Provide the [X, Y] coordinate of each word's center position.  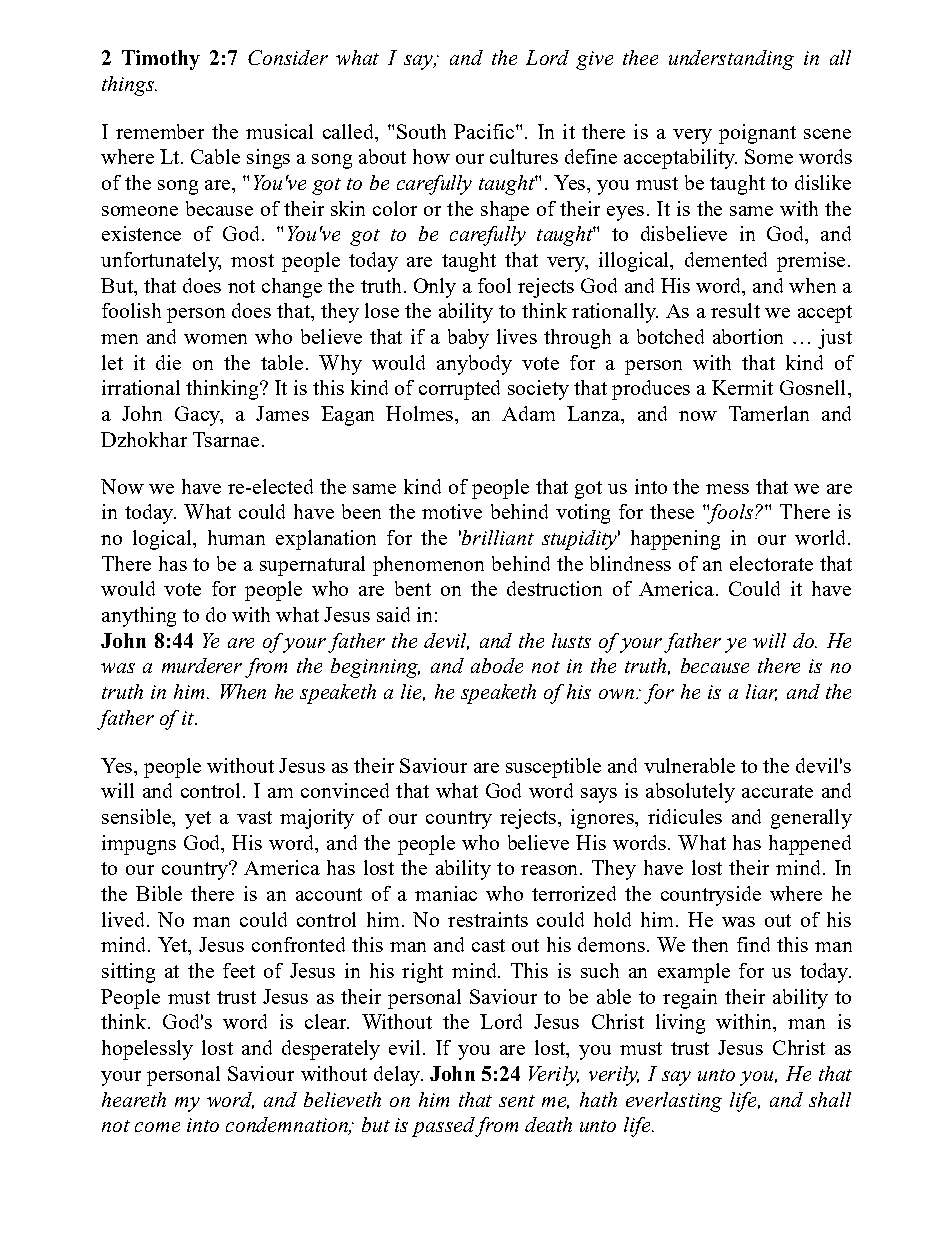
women [215, 339]
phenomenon [428, 566]
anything [139, 617]
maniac [446, 893]
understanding [731, 60]
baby [468, 339]
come [157, 1127]
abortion [748, 336]
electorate [771, 563]
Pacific [484, 131]
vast [254, 817]
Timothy [161, 60]
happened [810, 845]
